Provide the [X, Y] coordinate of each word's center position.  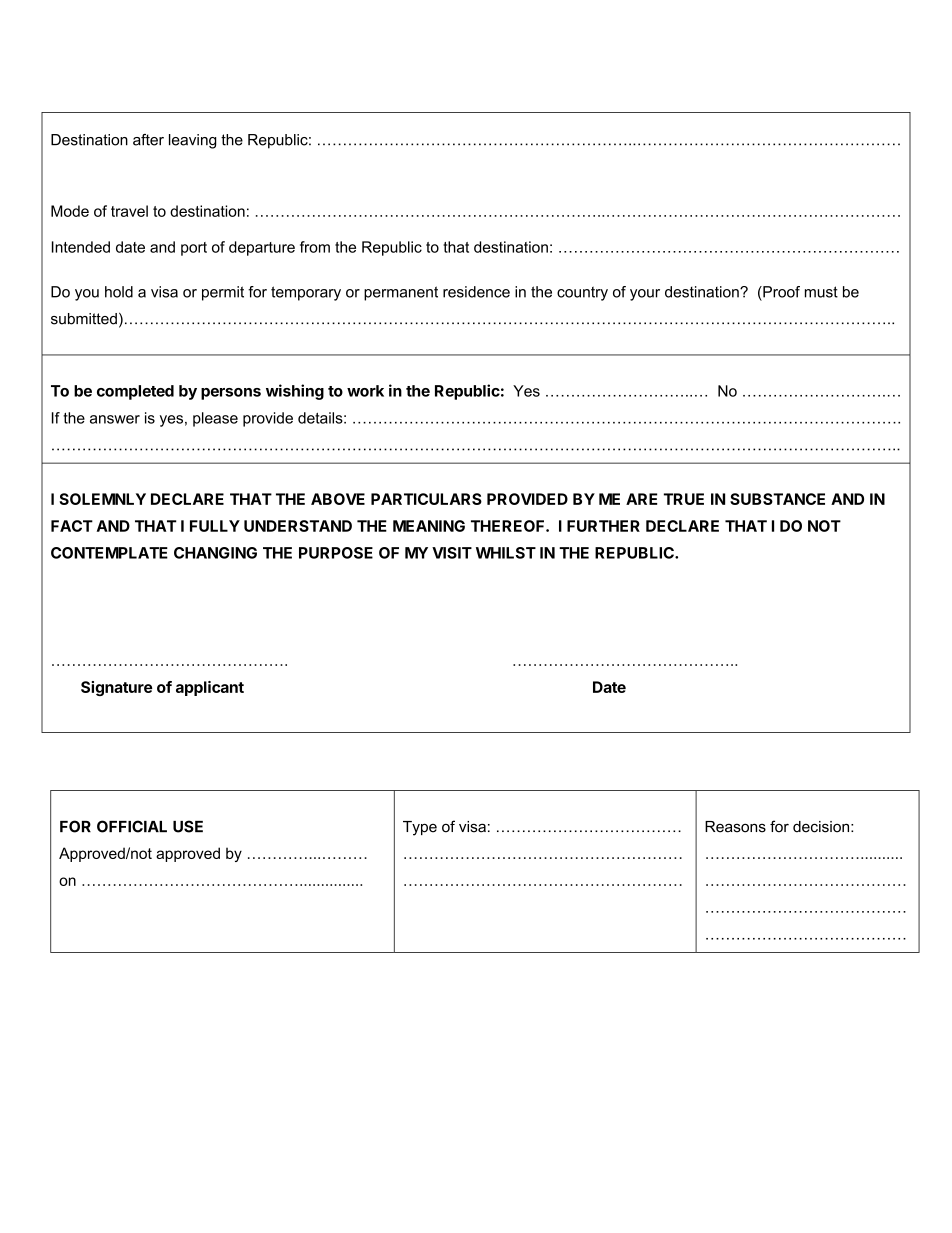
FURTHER [603, 526]
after [148, 140]
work [365, 391]
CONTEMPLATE [109, 553]
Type [420, 828]
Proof [780, 292]
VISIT [452, 553]
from [315, 247]
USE [188, 826]
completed [135, 392]
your [645, 295]
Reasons [735, 827]
